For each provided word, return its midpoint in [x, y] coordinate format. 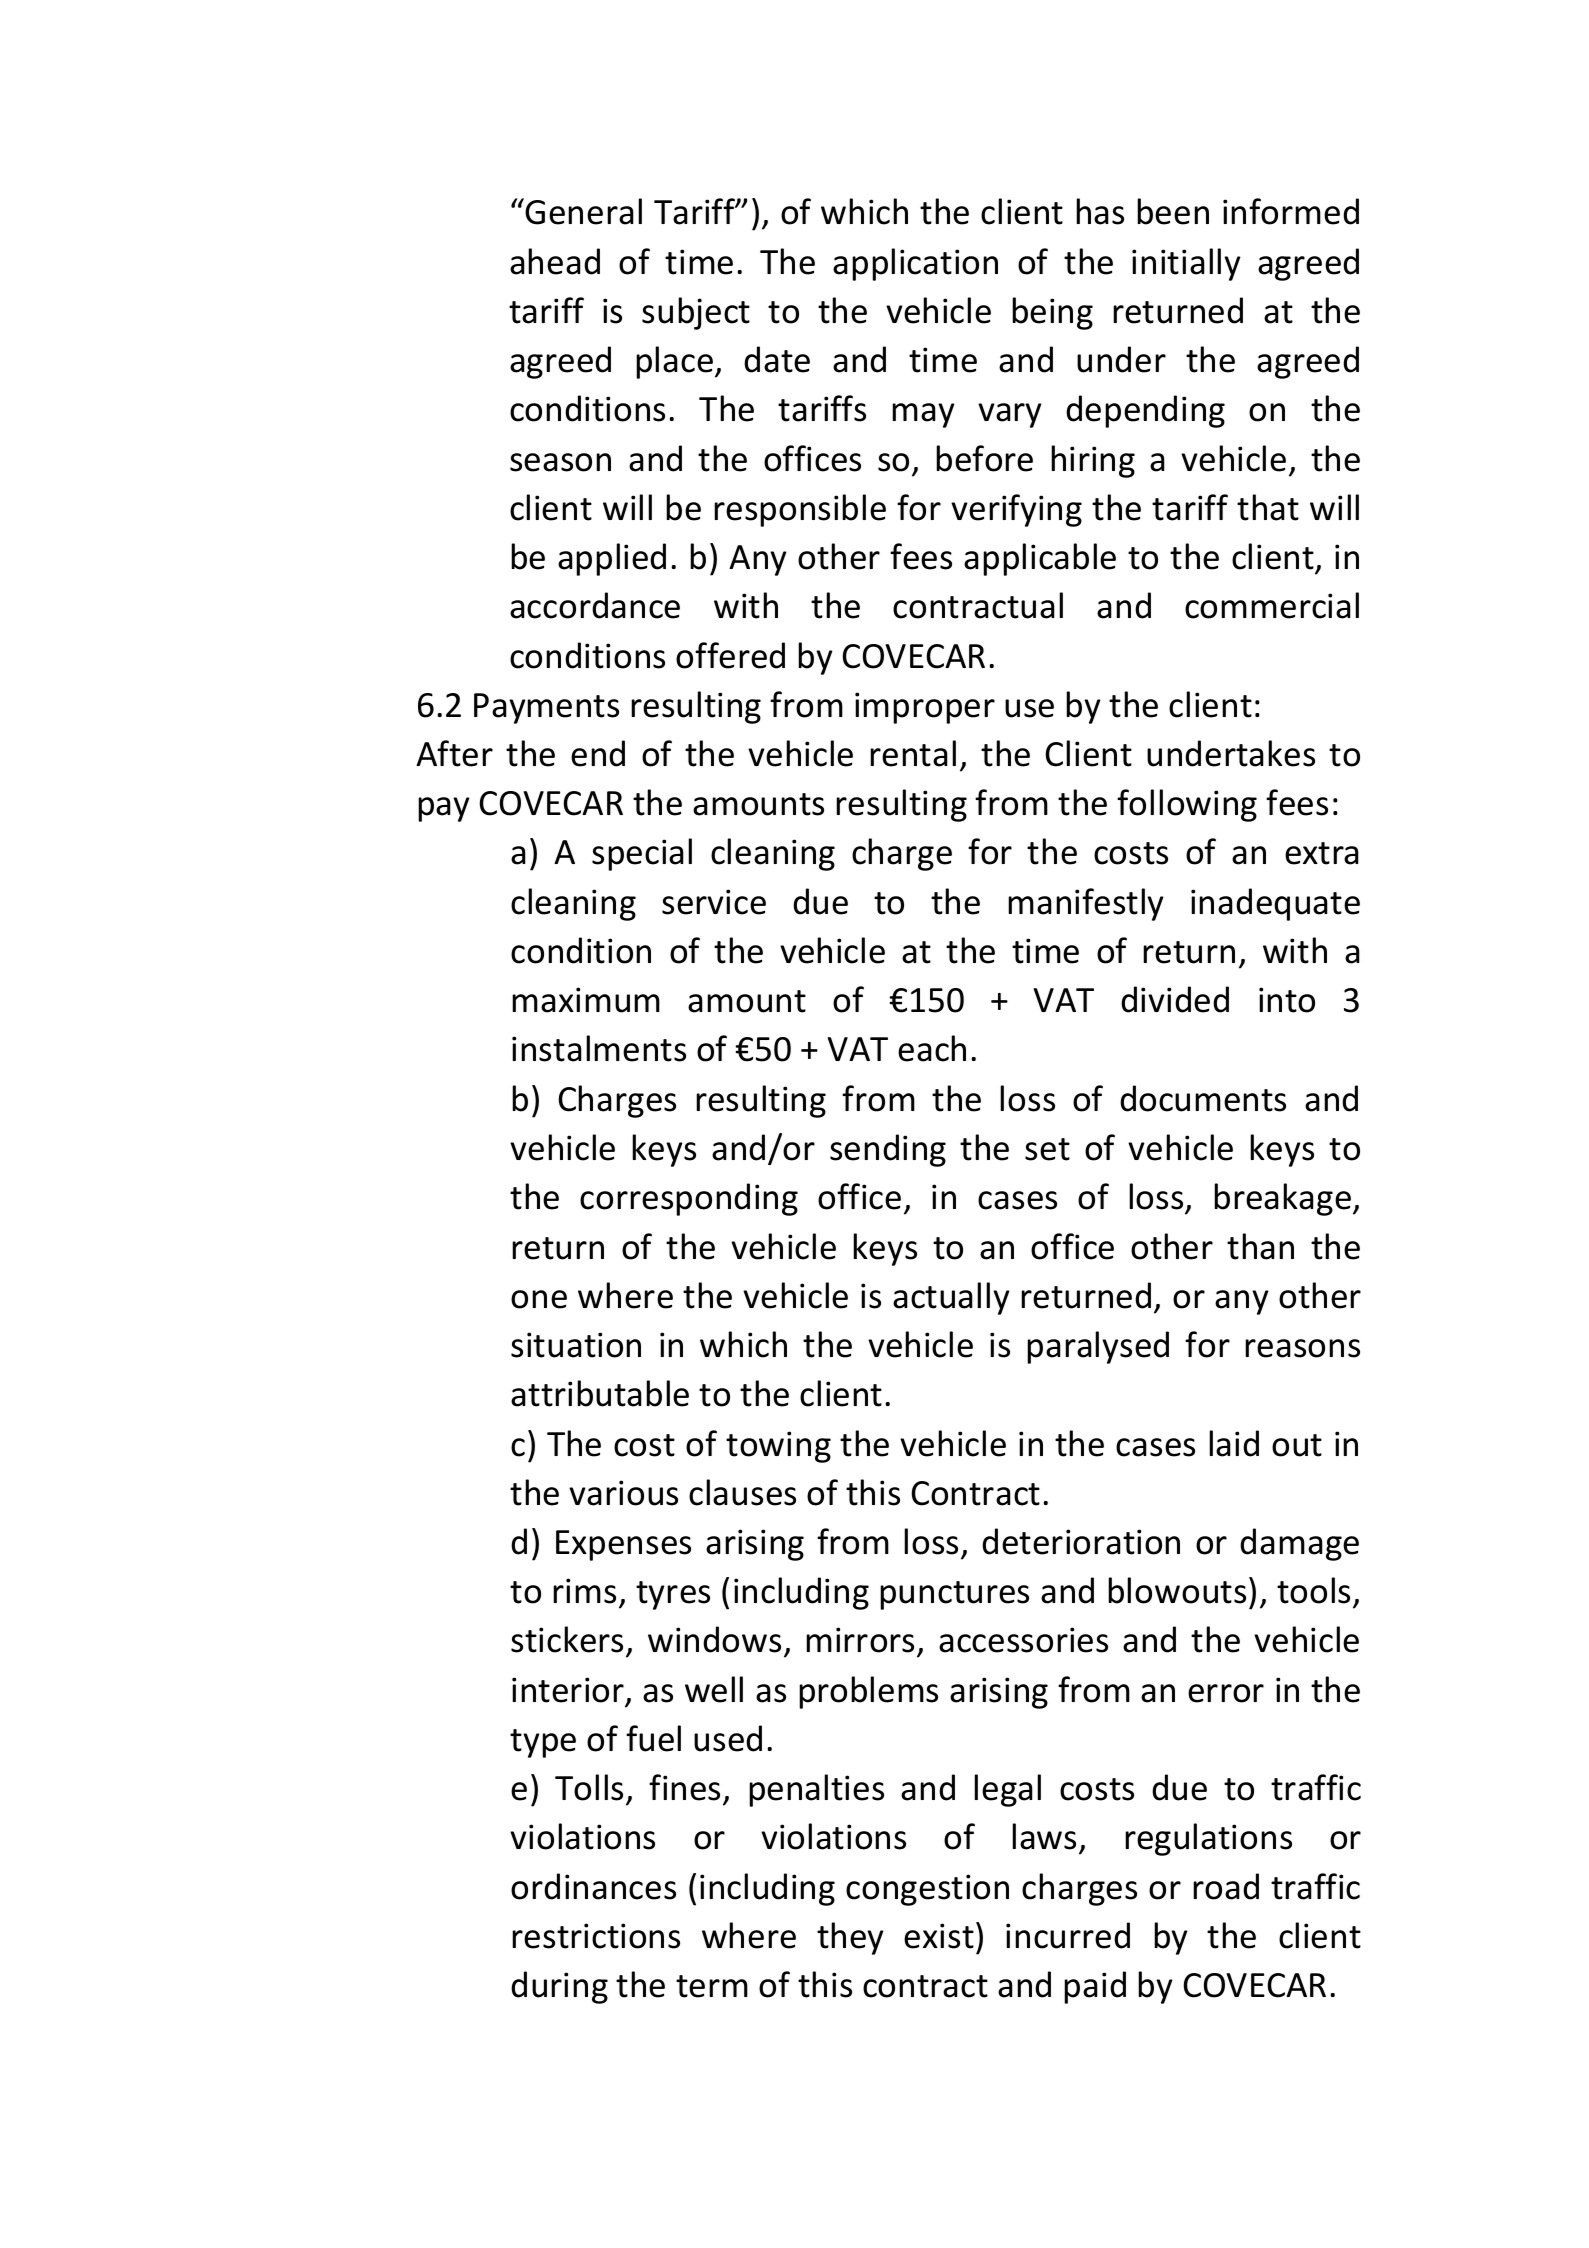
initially [1186, 264]
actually [951, 1298]
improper [925, 708]
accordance [595, 605]
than [1260, 1246]
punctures [954, 1595]
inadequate [1275, 904]
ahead [555, 261]
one [539, 1299]
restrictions [596, 1936]
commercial [1272, 605]
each [932, 1048]
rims [584, 1591]
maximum [586, 1000]
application [915, 264]
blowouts [1177, 1590]
